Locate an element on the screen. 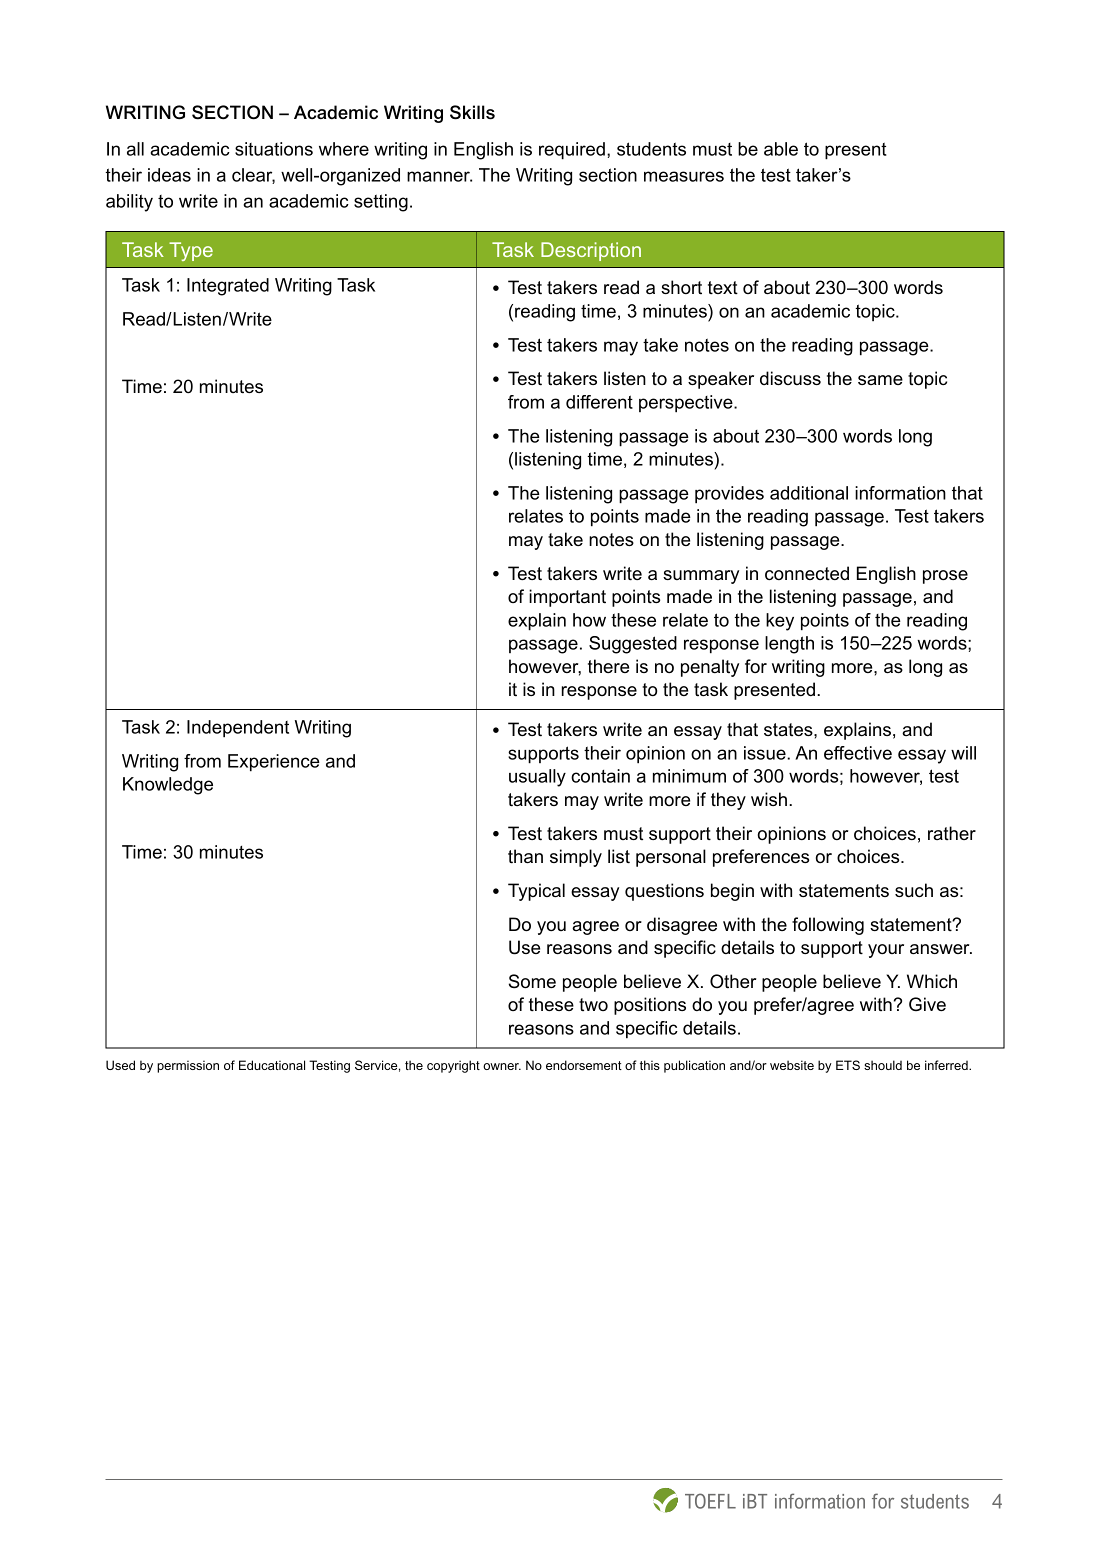  permission is located at coordinates (188, 1066).
